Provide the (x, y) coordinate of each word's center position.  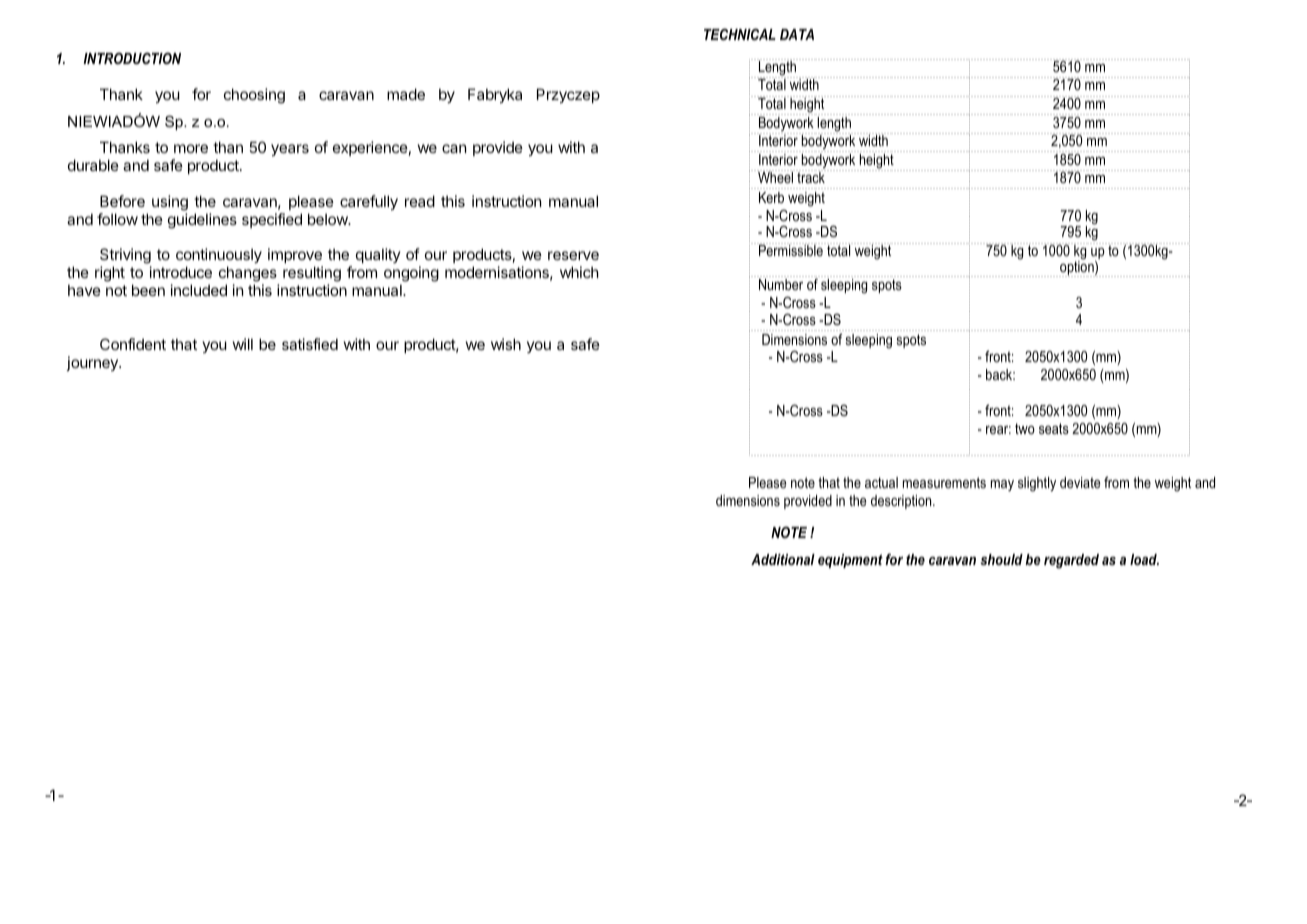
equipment (850, 561)
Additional (783, 559)
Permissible (791, 249)
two (1025, 428)
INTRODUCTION (132, 58)
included (199, 290)
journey (93, 363)
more (191, 148)
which (579, 272)
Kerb (771, 197)
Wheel (776, 176)
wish (506, 344)
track (811, 176)
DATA (797, 34)
